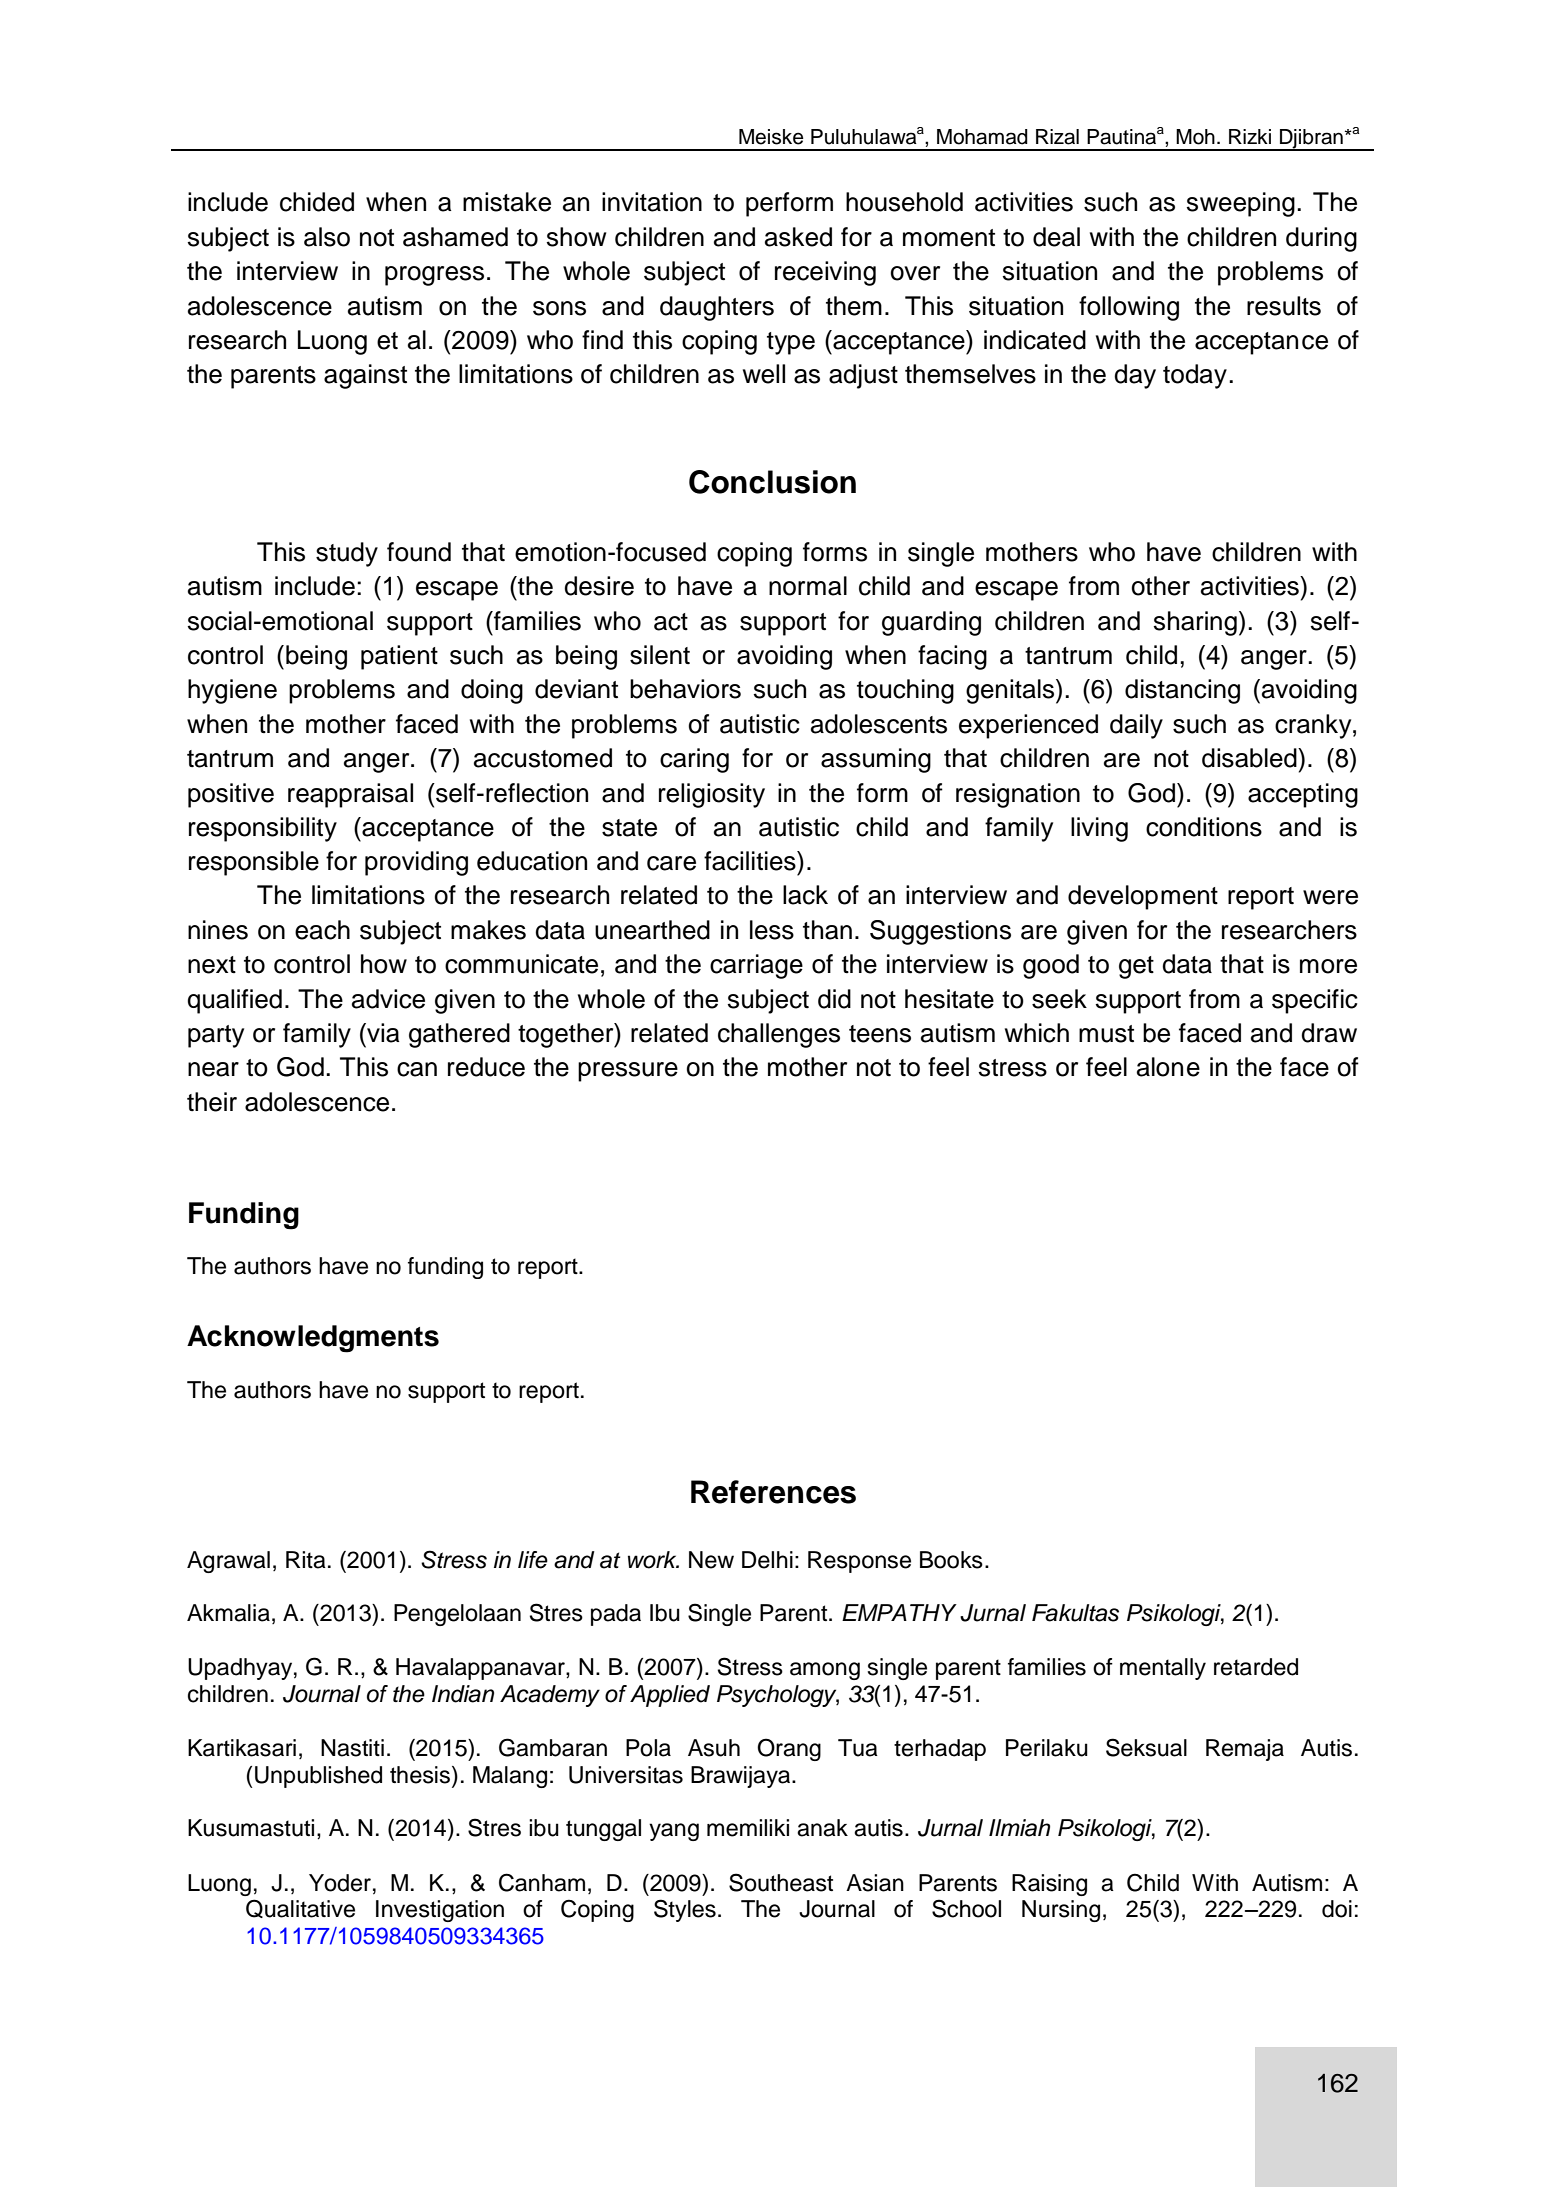 The image size is (1546, 2187). I want to click on sweeping, so click(1241, 204).
